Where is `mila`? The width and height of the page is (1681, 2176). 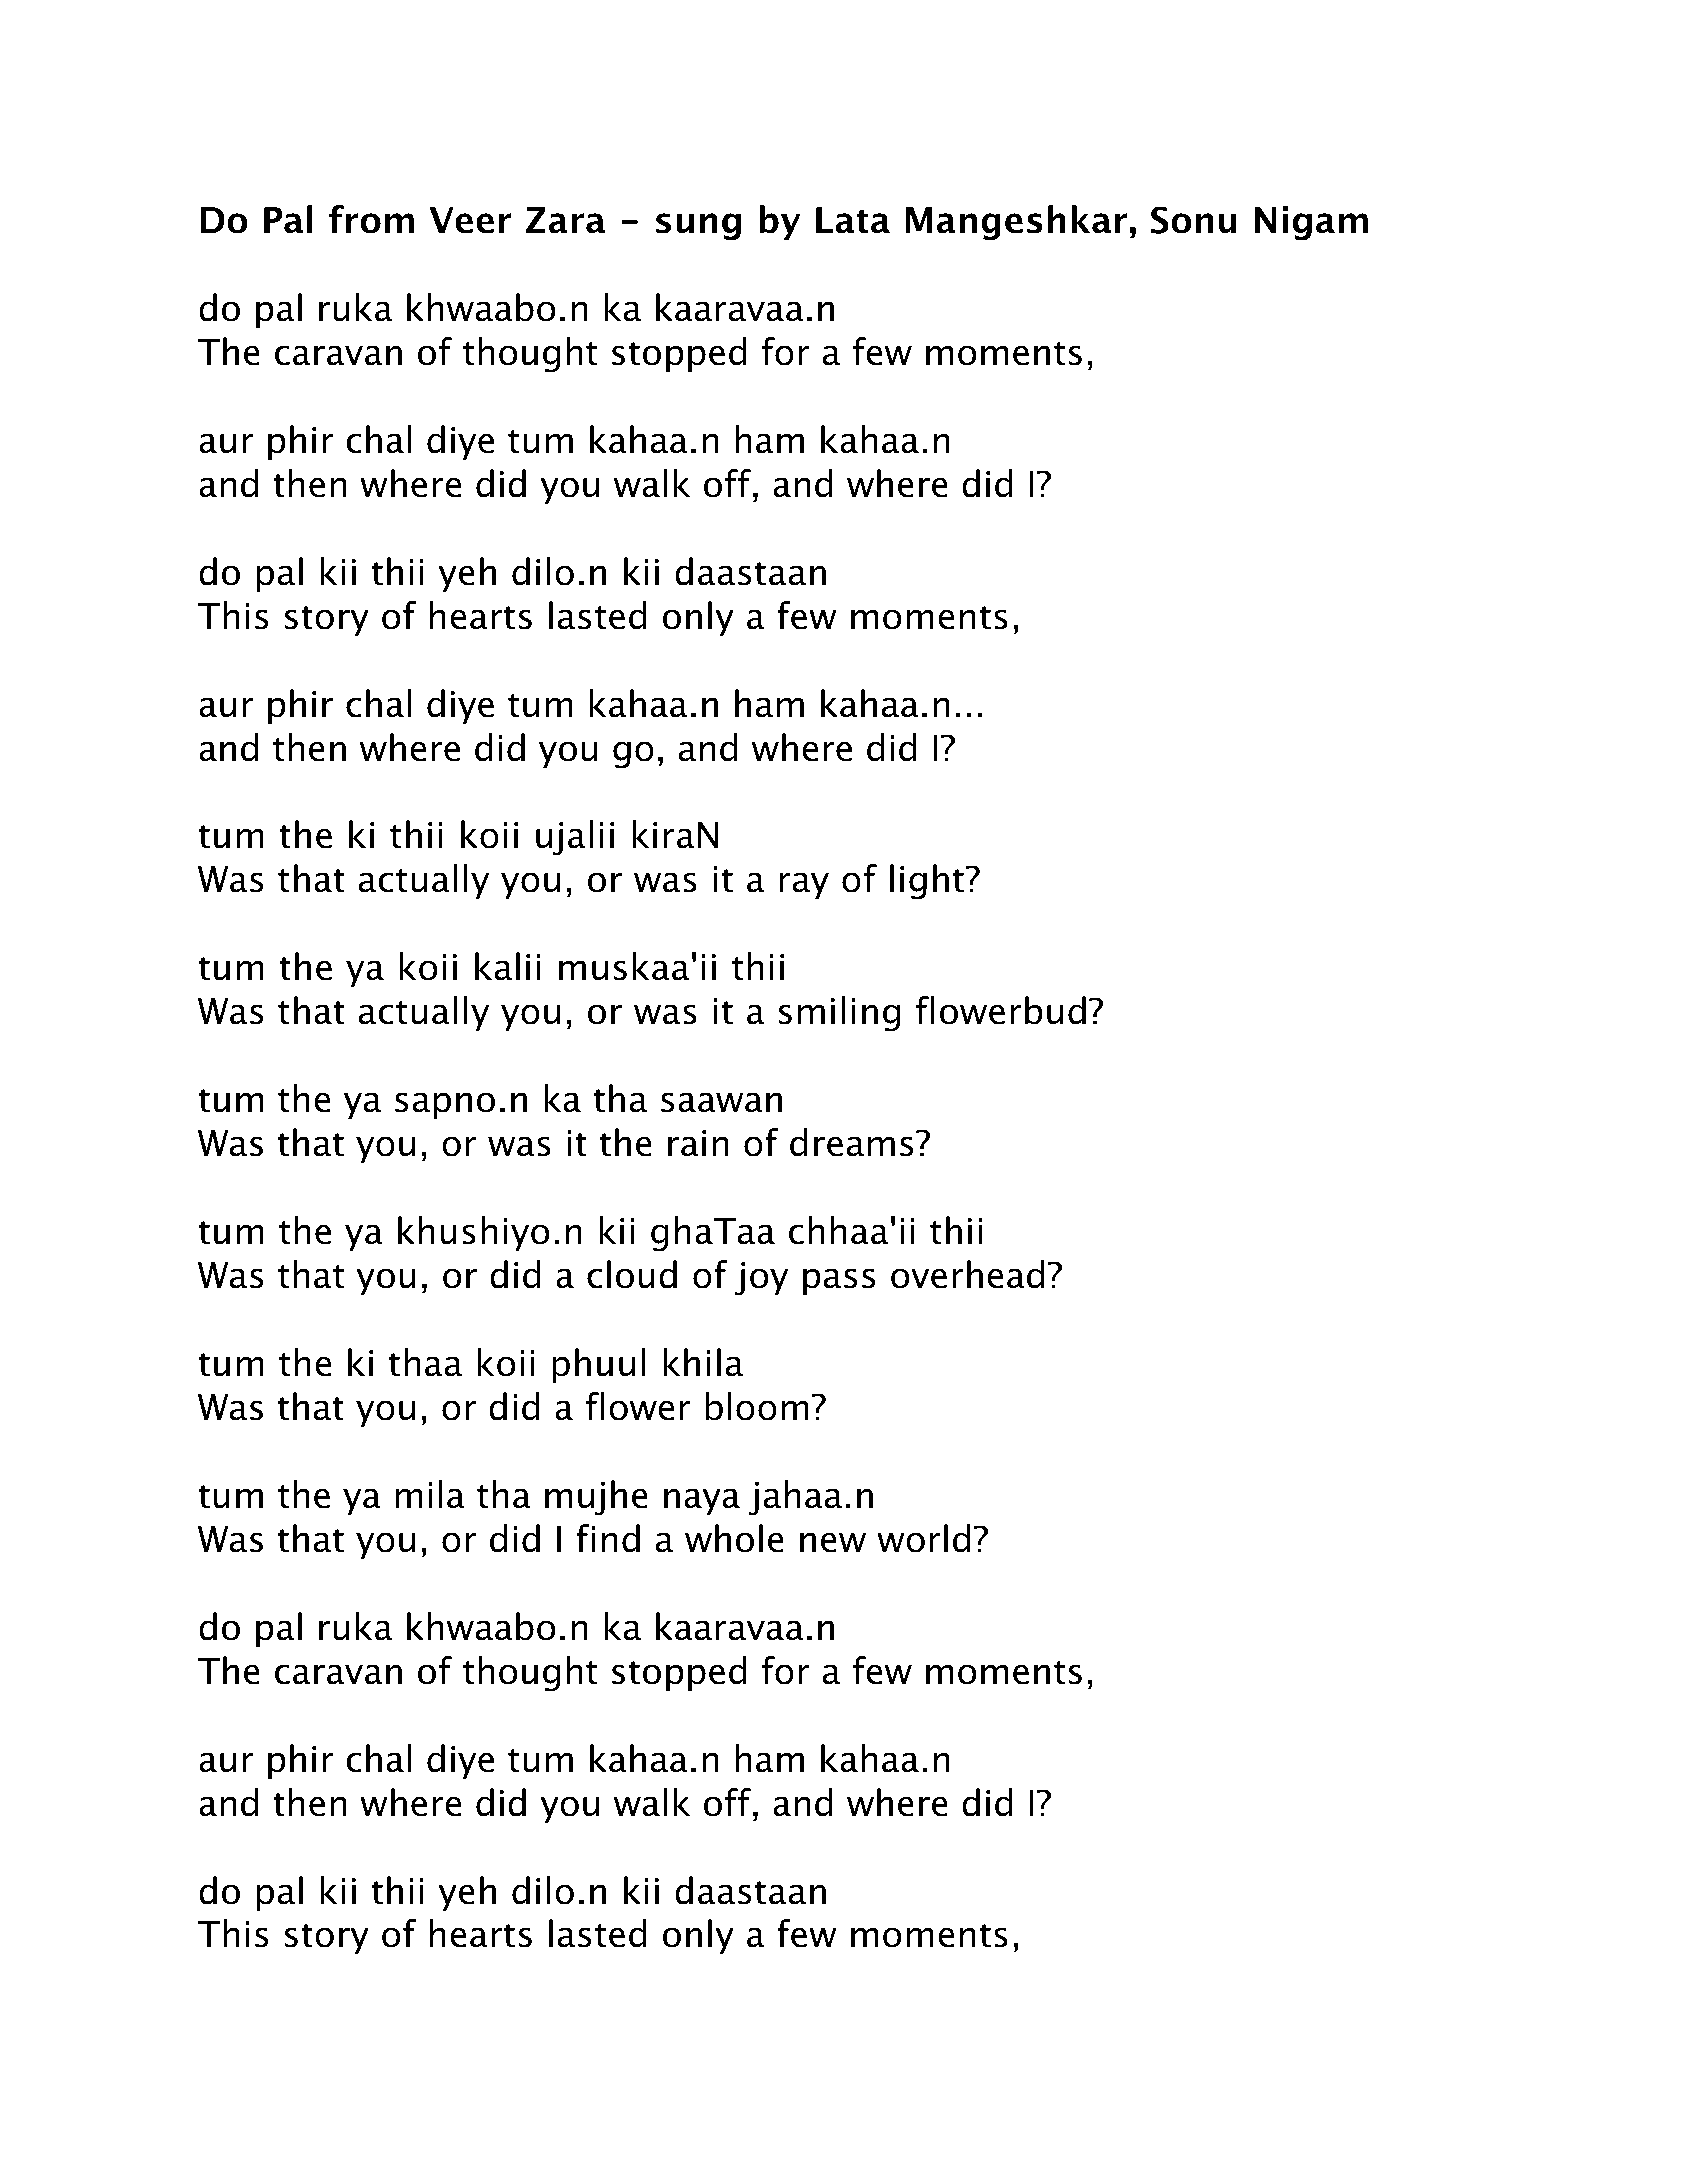 mila is located at coordinates (430, 1494).
